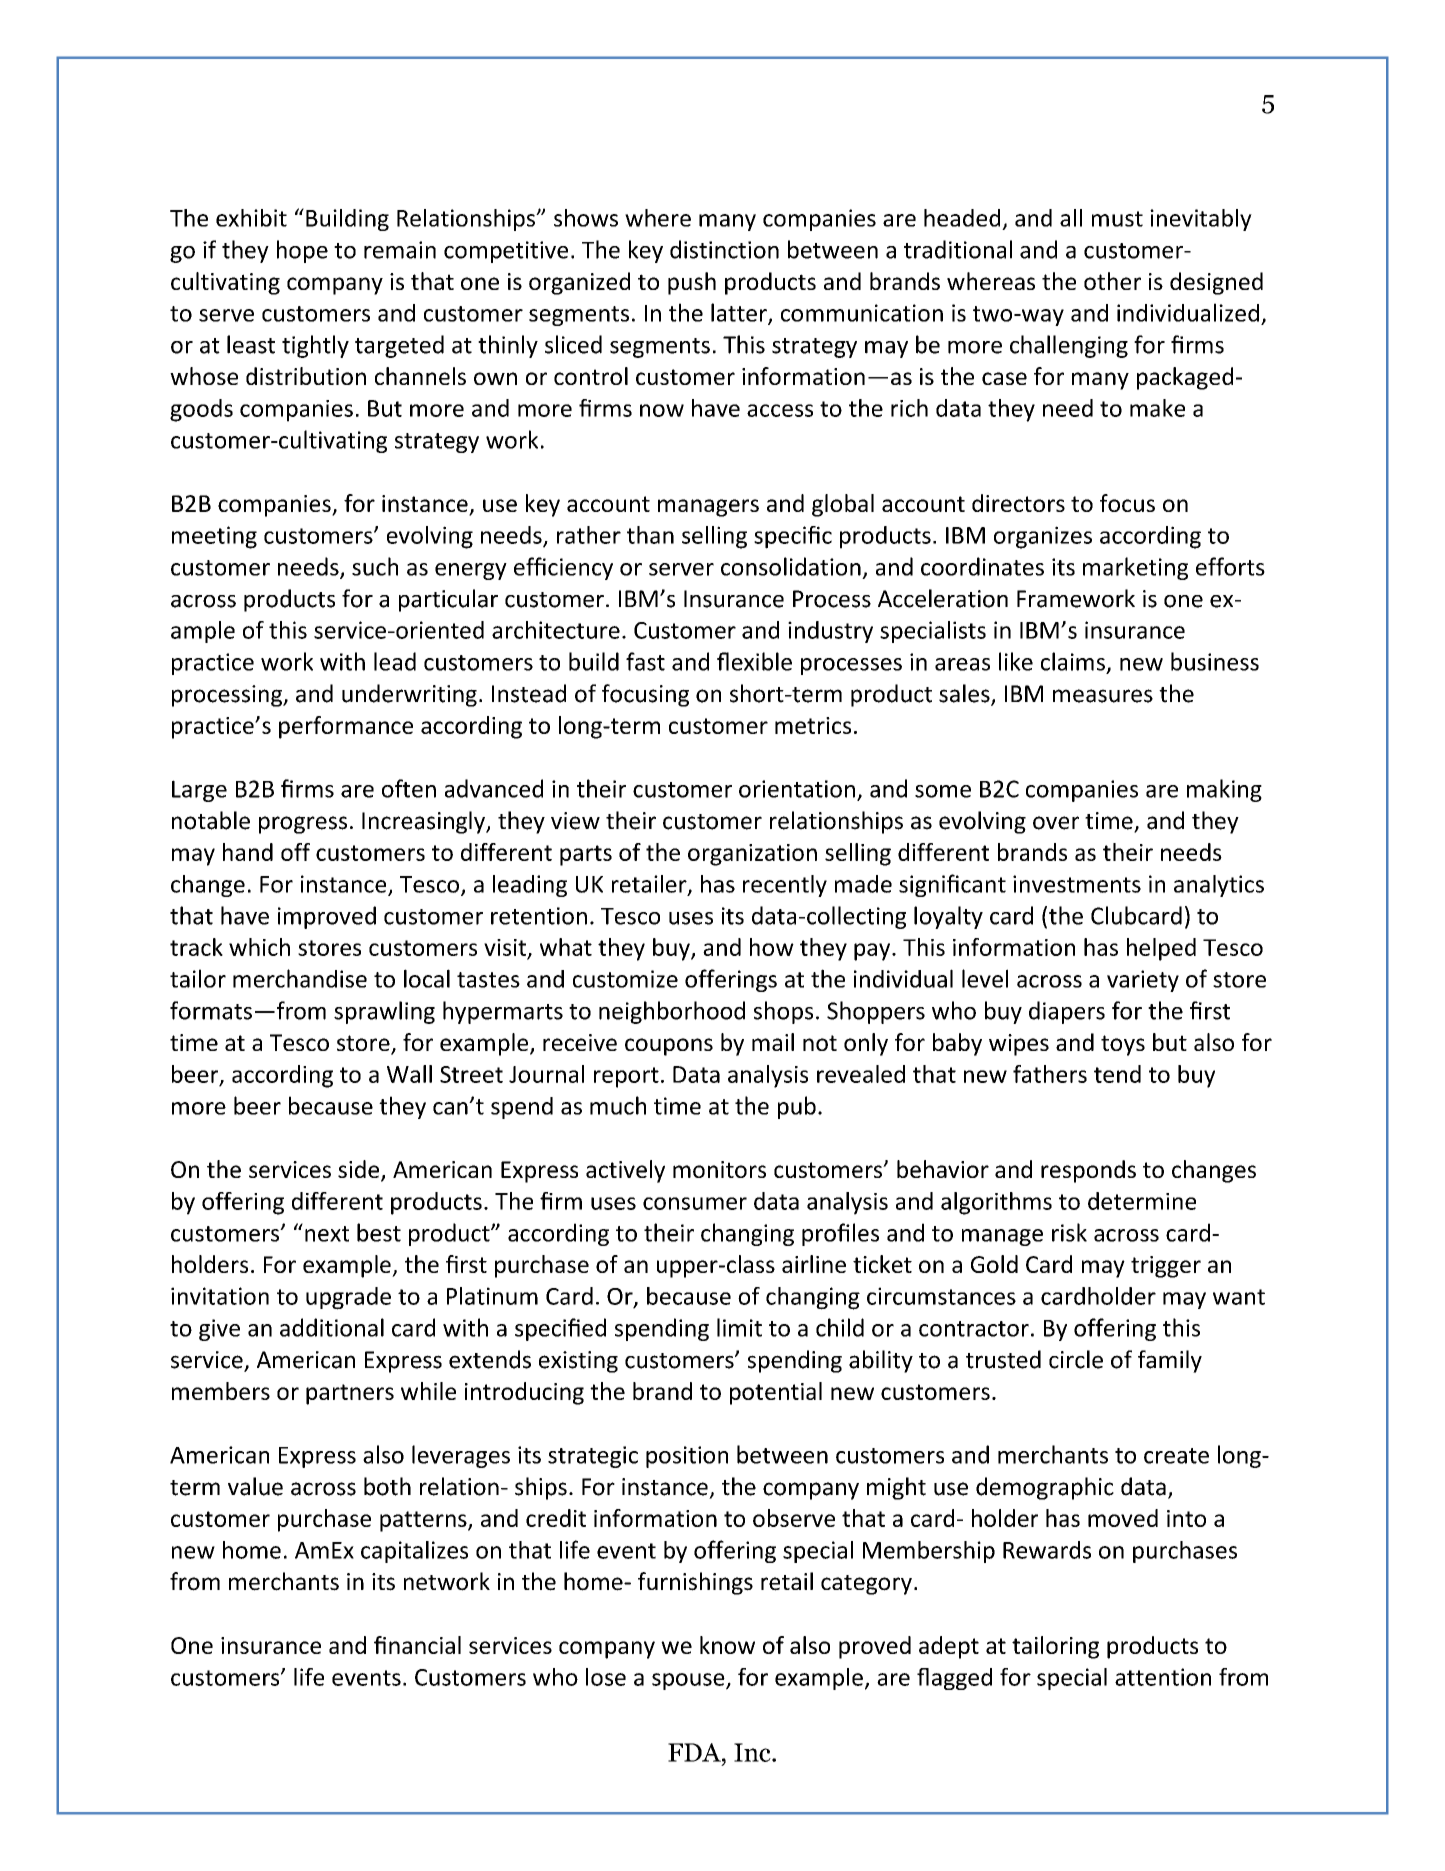  Describe the element at coordinates (302, 251) in the screenshot. I see `hope` at that location.
